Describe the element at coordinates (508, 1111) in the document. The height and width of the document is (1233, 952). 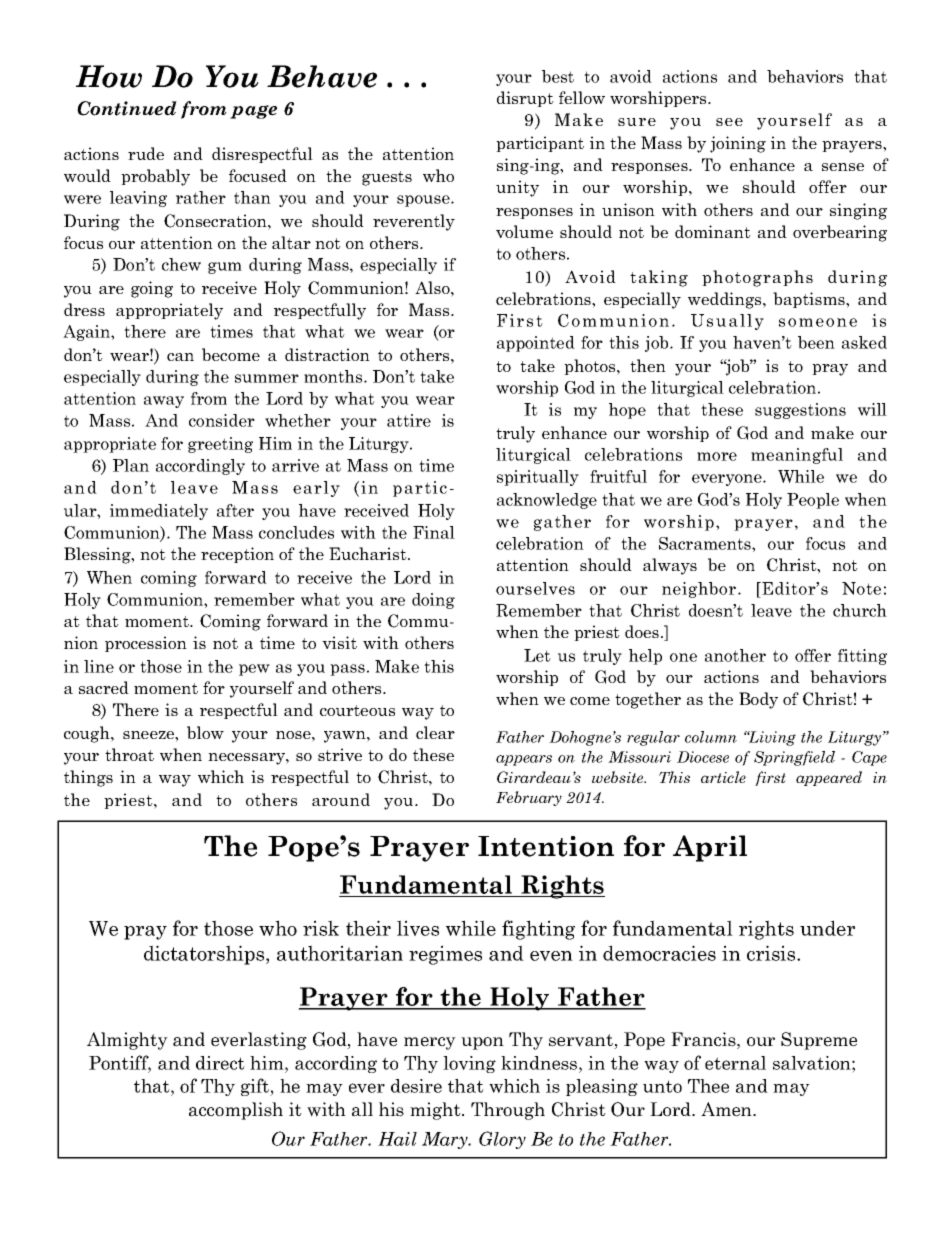
I see `Through` at that location.
